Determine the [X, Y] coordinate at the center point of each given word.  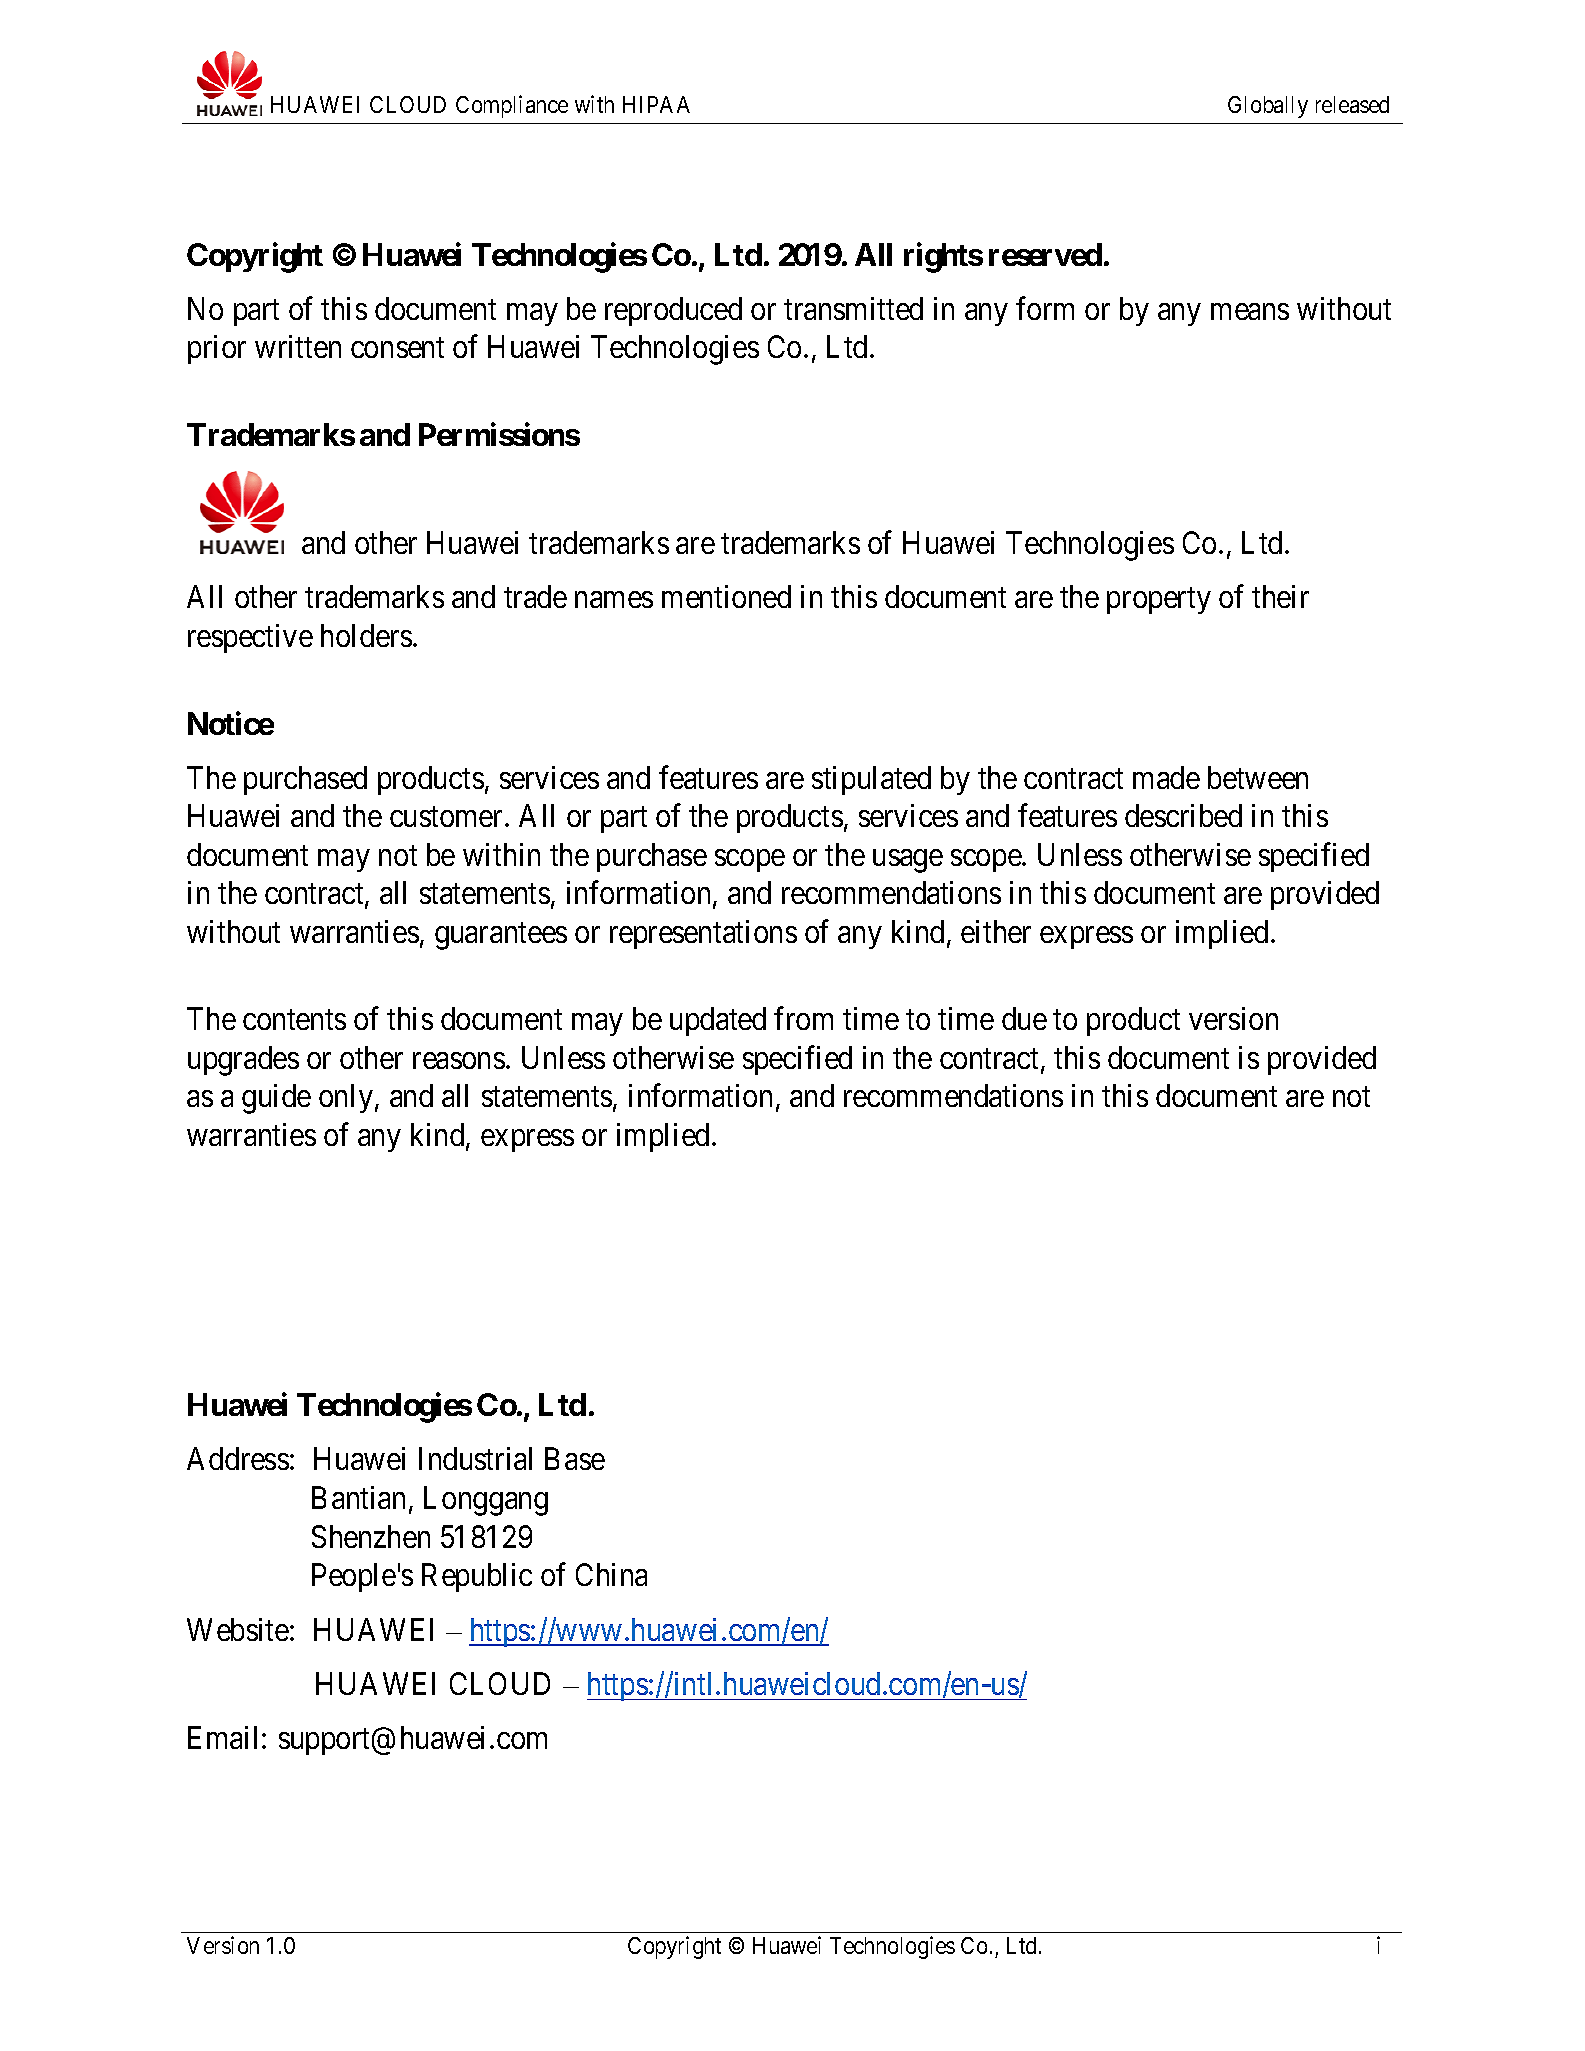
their [1280, 596]
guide [276, 1099]
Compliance [512, 106]
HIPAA [656, 104]
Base [575, 1459]
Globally [1268, 107]
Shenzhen [371, 1536]
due [1024, 1018]
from [803, 1018]
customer [446, 817]
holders [366, 635]
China [611, 1574]
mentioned [726, 596]
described [1183, 815]
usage [908, 861]
